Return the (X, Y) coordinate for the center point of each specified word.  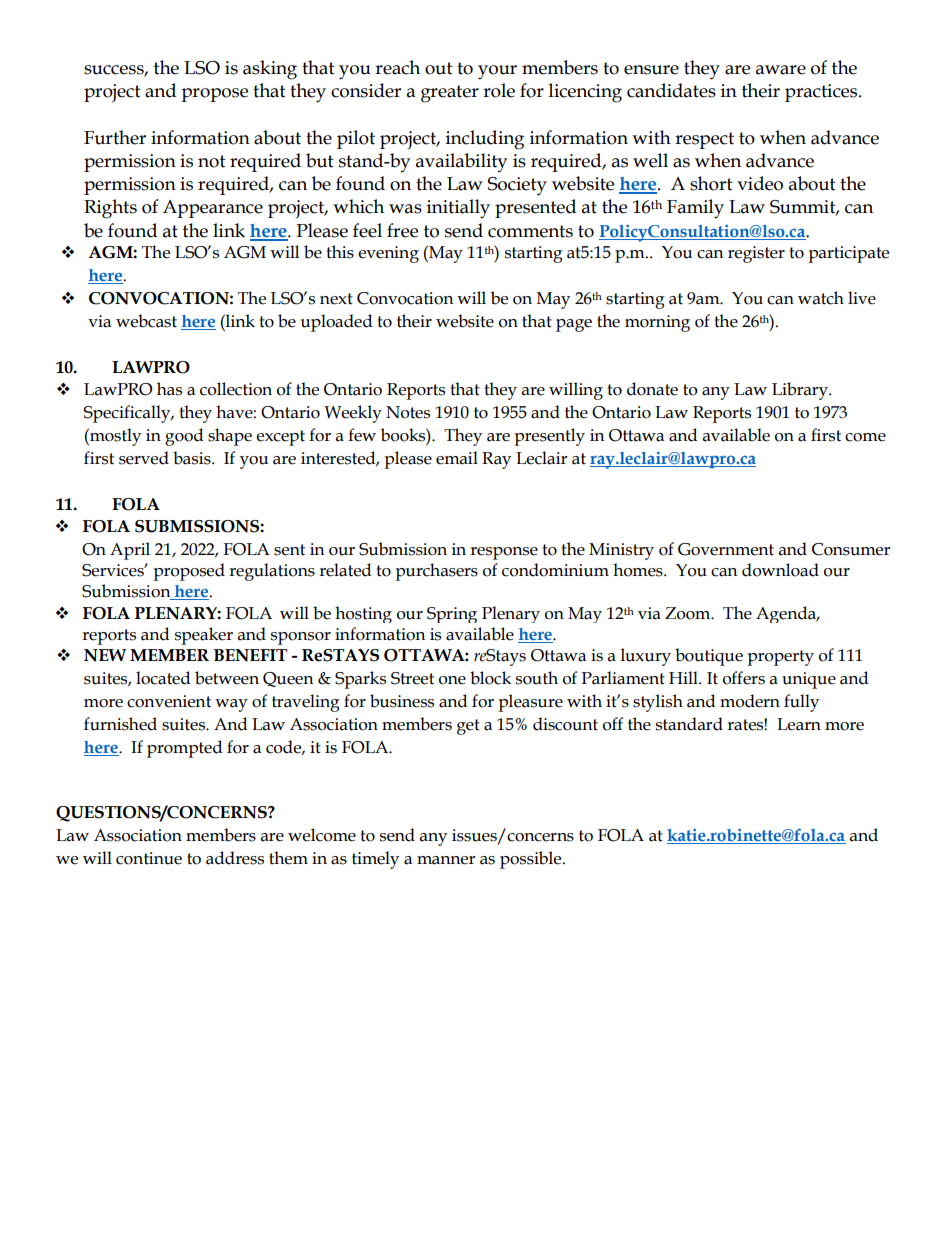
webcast (146, 321)
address (235, 858)
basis (193, 458)
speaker (204, 636)
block (490, 678)
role (499, 90)
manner (446, 860)
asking (270, 70)
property (780, 658)
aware (781, 70)
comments (530, 231)
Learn (799, 724)
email (457, 458)
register (756, 254)
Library (801, 391)
